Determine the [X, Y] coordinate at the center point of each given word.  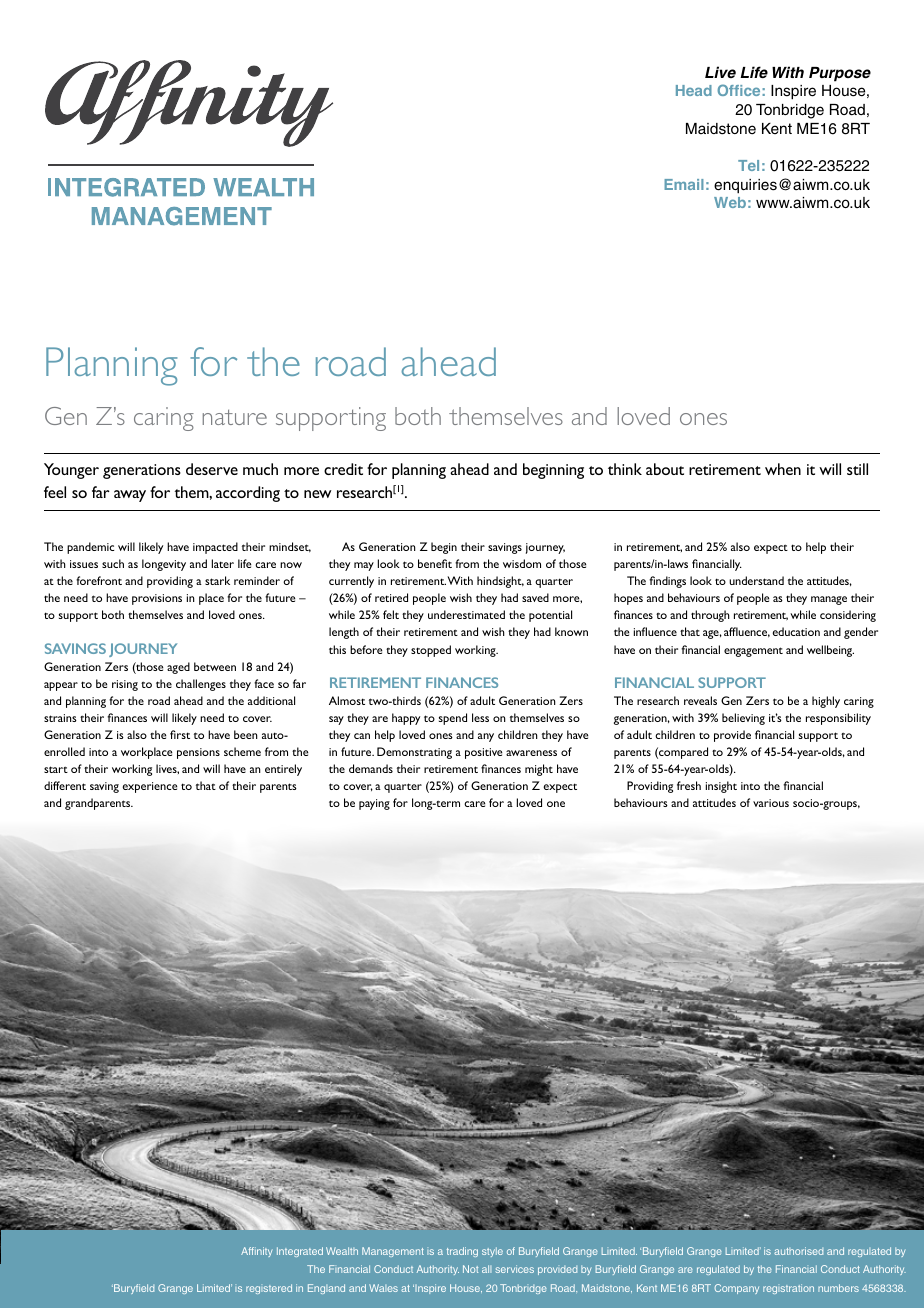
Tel [748, 165]
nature [235, 417]
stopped [431, 651]
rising [125, 685]
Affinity [257, 1252]
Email [684, 184]
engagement [753, 652]
